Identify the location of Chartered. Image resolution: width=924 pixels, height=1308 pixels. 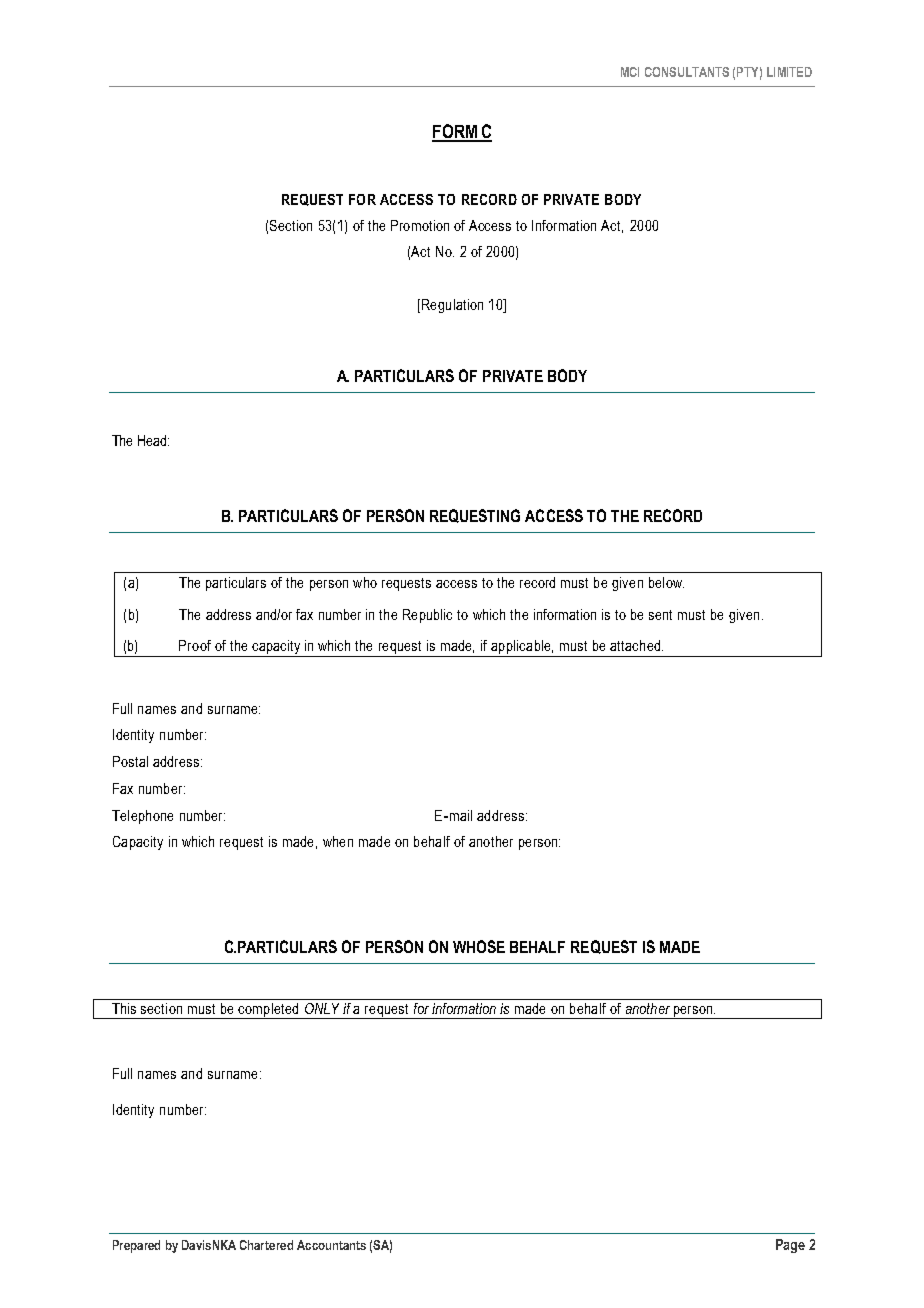
(266, 1245).
